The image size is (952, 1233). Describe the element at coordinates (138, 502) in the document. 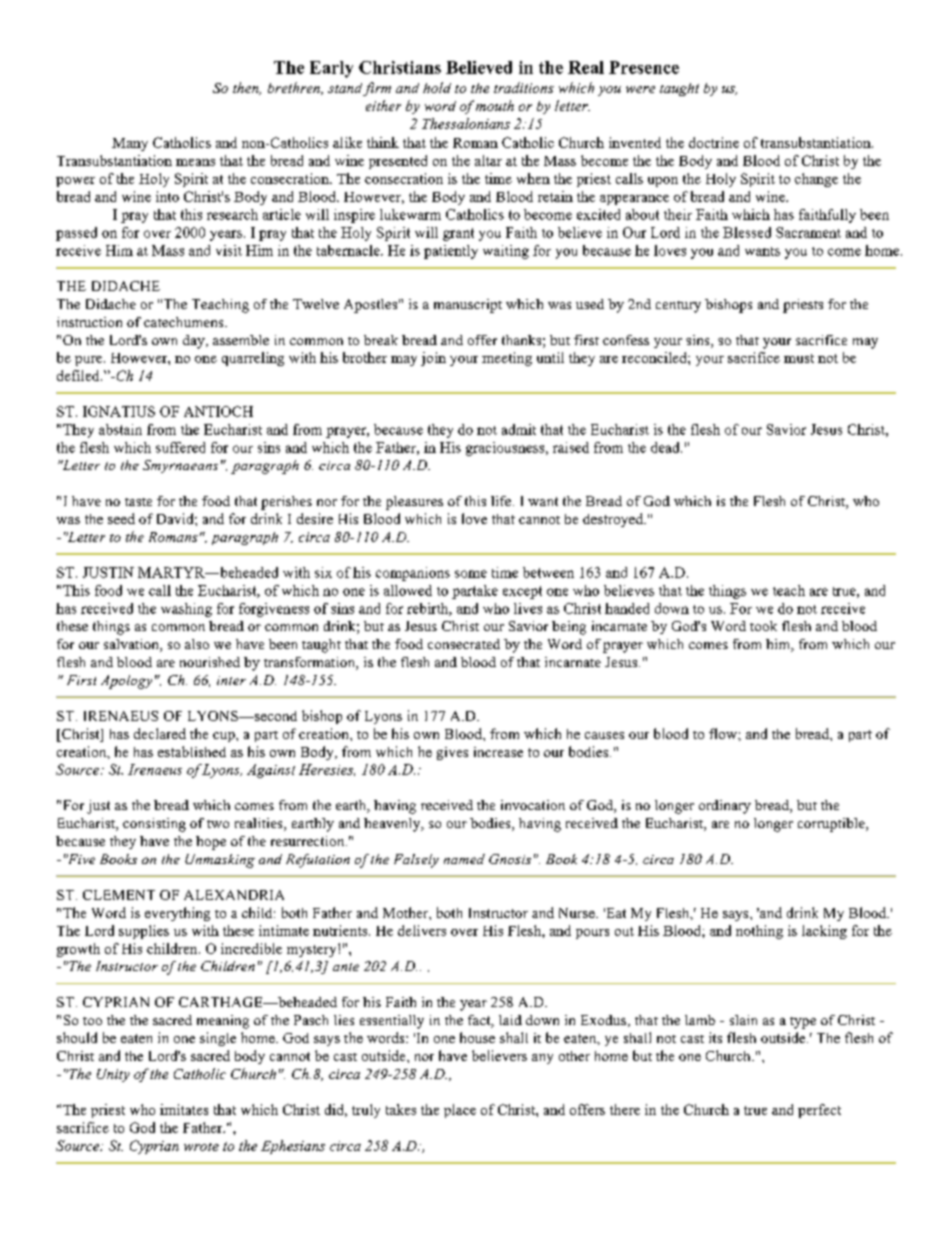

I see `taste` at that location.
